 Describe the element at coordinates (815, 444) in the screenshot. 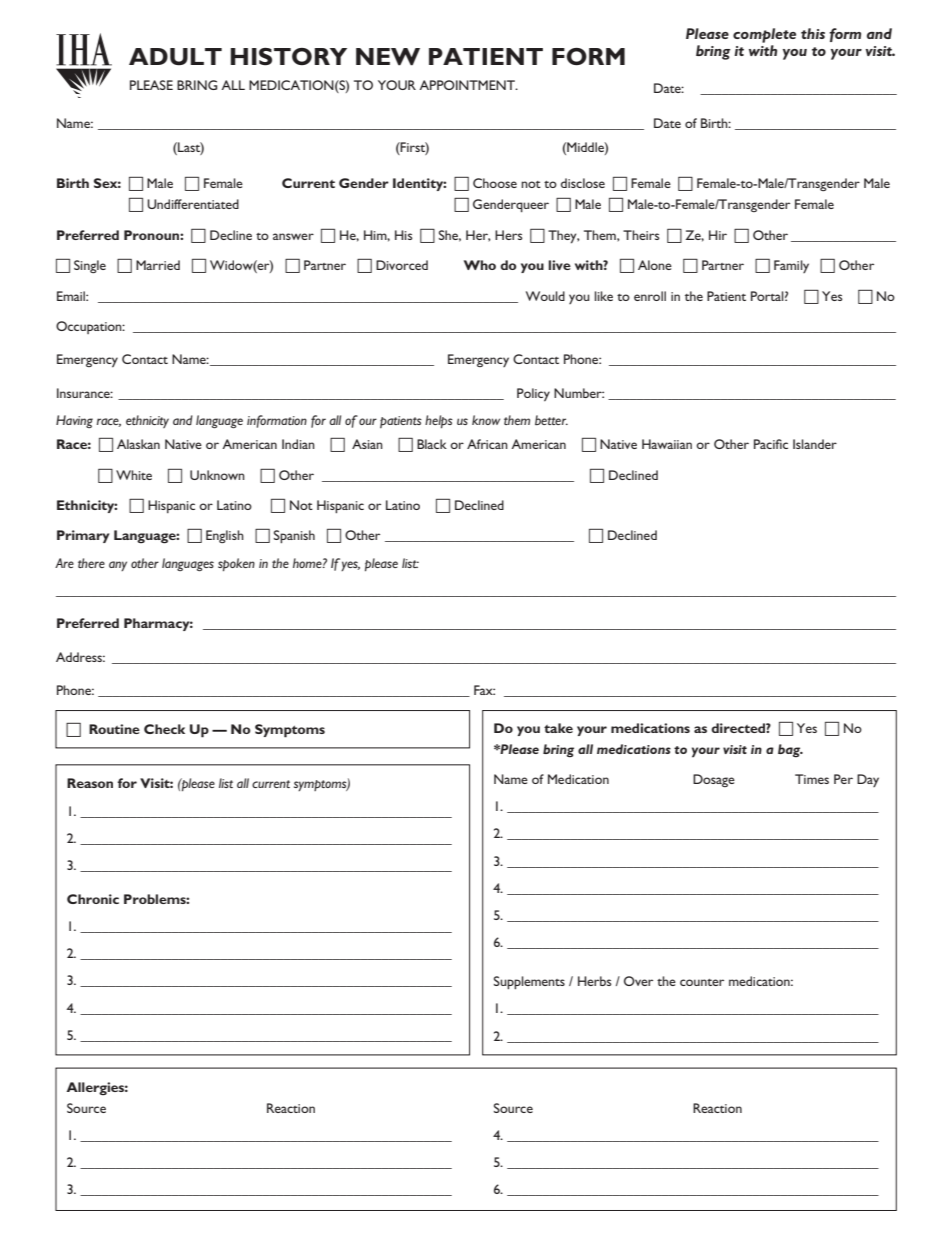

I see `Islander` at that location.
